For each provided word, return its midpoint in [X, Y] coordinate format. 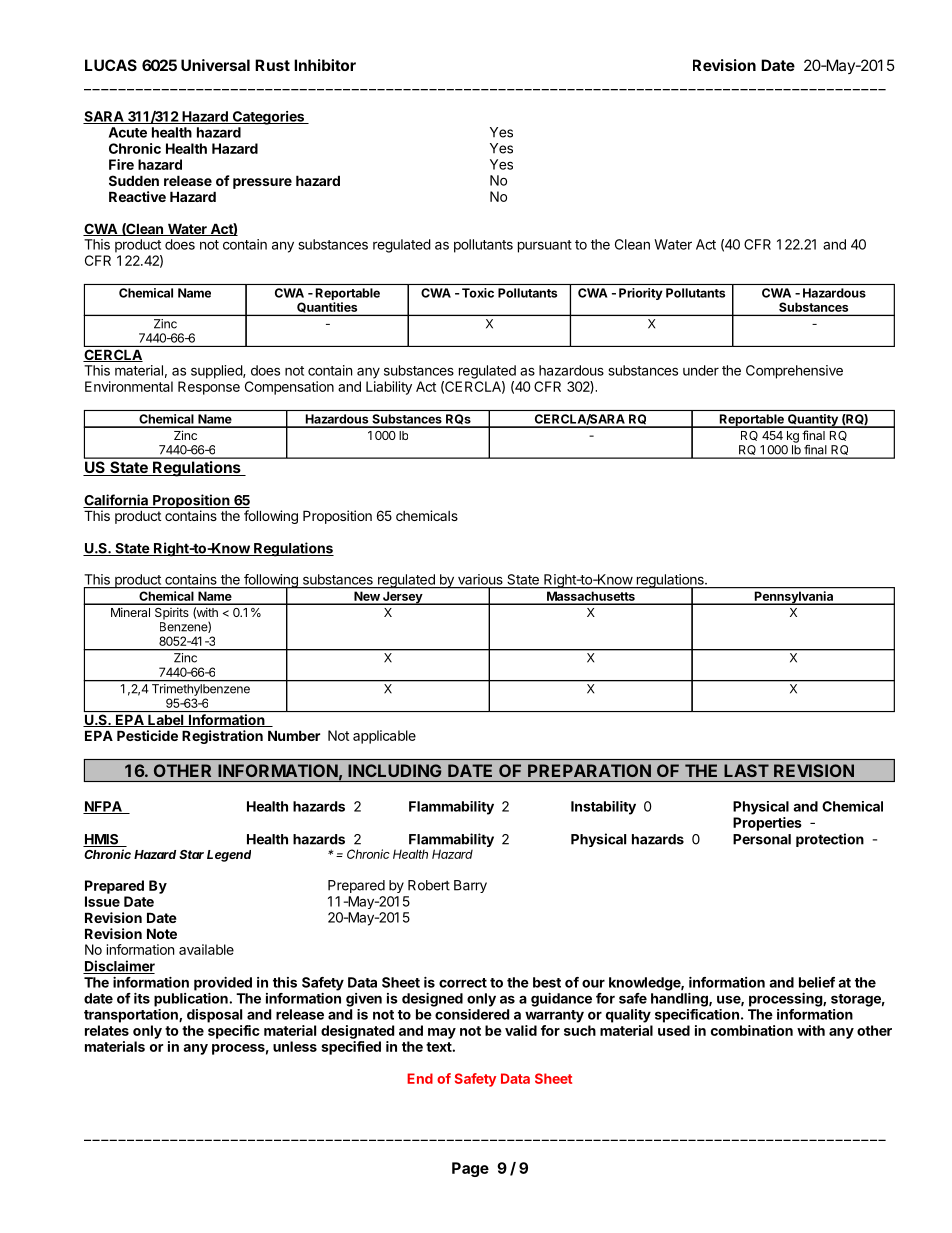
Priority [641, 294]
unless [295, 1046]
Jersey [402, 598]
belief [817, 982]
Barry [470, 886]
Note [162, 933]
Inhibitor [325, 65]
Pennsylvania [794, 598]
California [116, 501]
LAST [746, 770]
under [701, 370]
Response [209, 388]
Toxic [478, 293]
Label [166, 721]
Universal [215, 65]
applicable [384, 737]
